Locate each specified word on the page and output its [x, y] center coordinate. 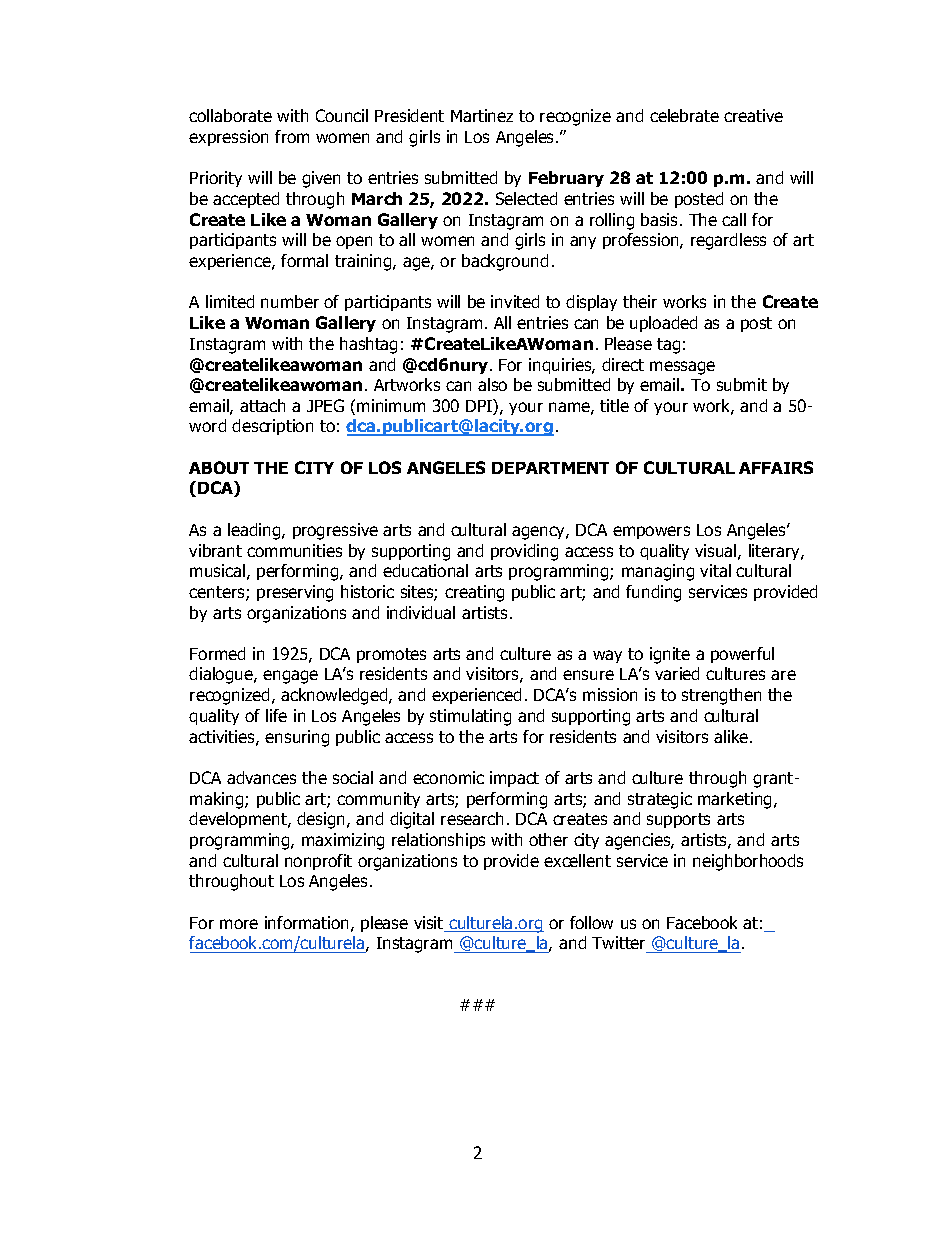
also [492, 384]
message [682, 368]
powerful [742, 655]
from [292, 136]
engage [290, 677]
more [239, 924]
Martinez [482, 115]
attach [262, 405]
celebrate [684, 115]
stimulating [470, 717]
